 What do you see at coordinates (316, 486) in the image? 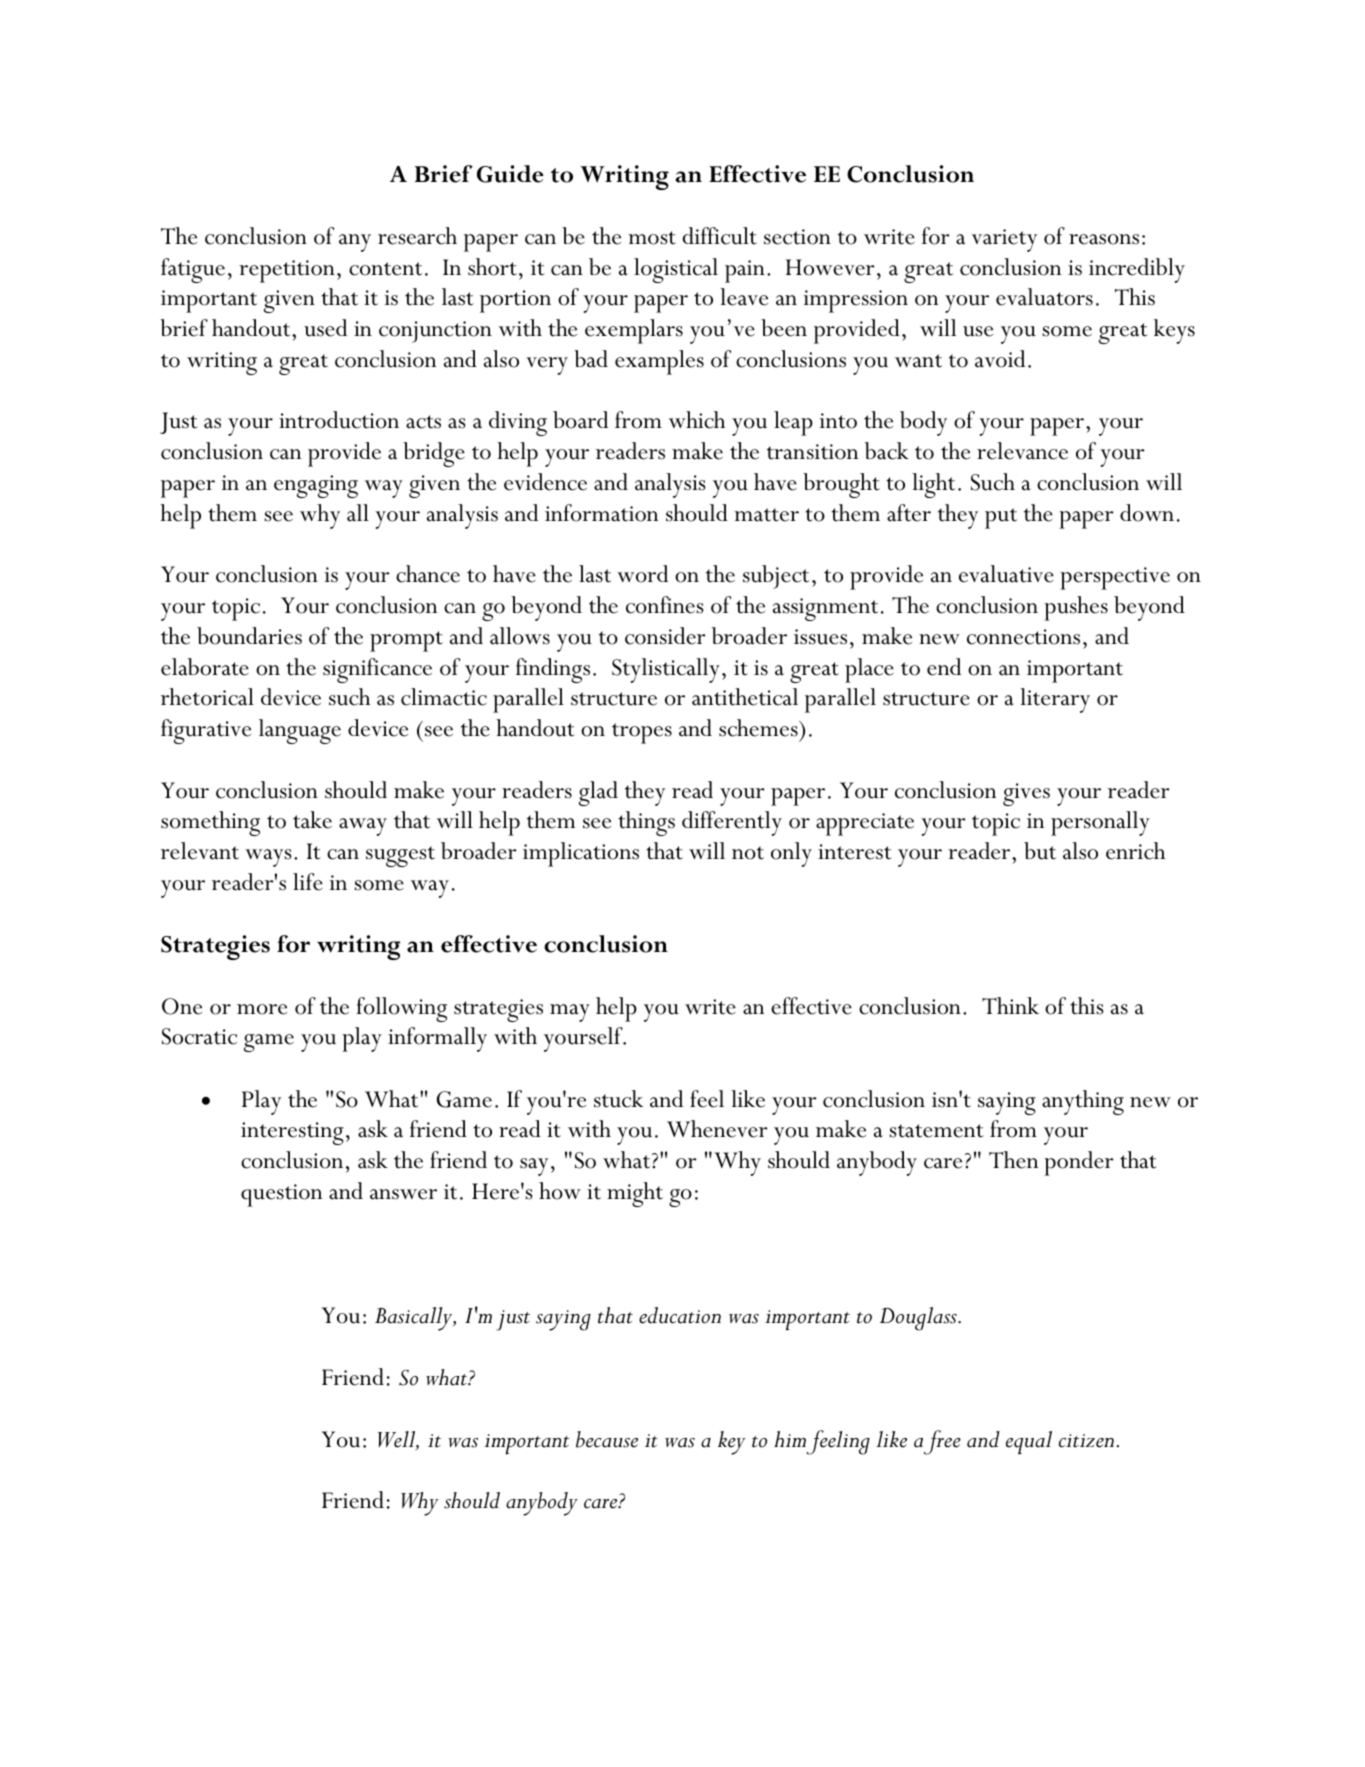
I see `engaging` at bounding box center [316, 486].
